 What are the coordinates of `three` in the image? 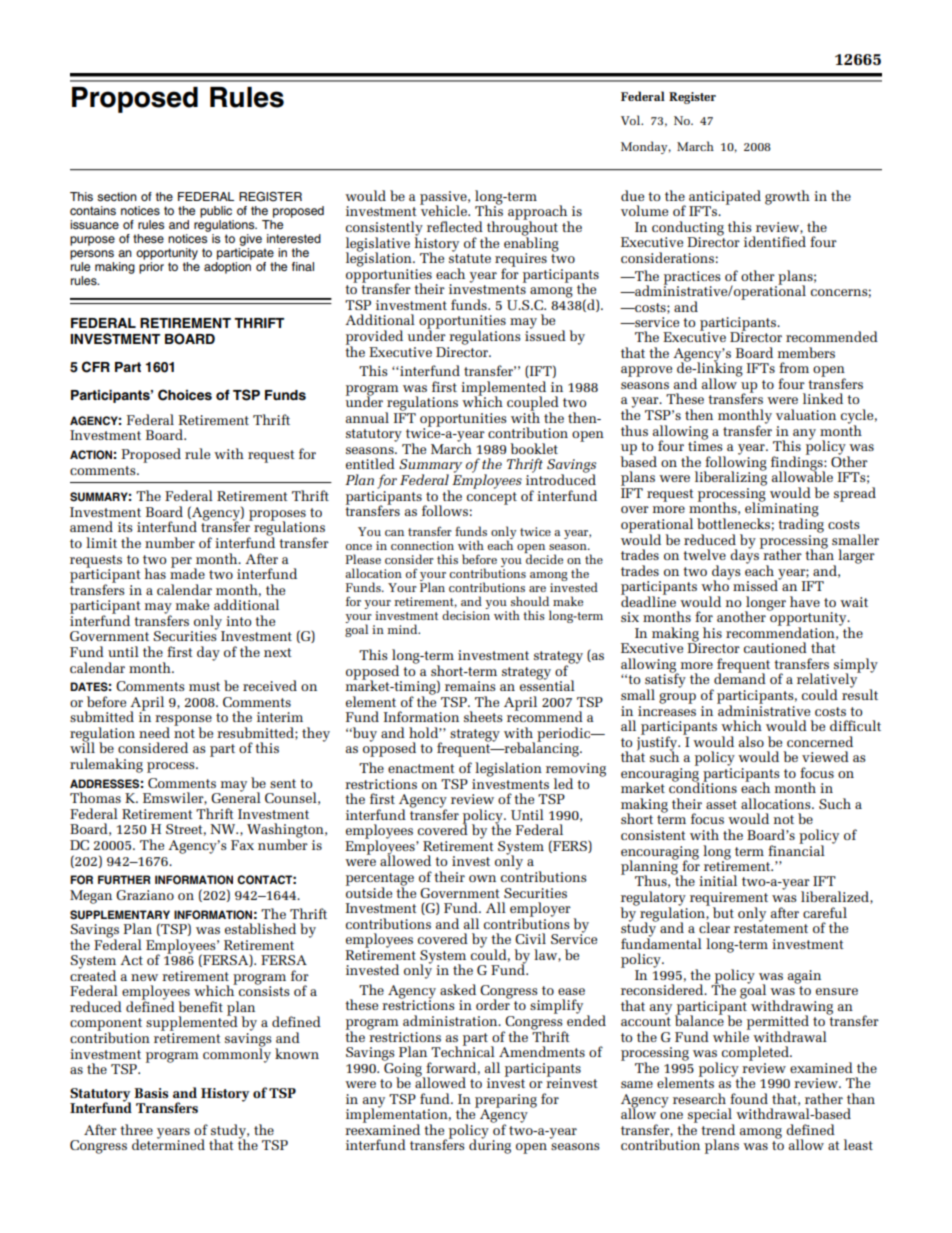 It's located at (136, 1129).
